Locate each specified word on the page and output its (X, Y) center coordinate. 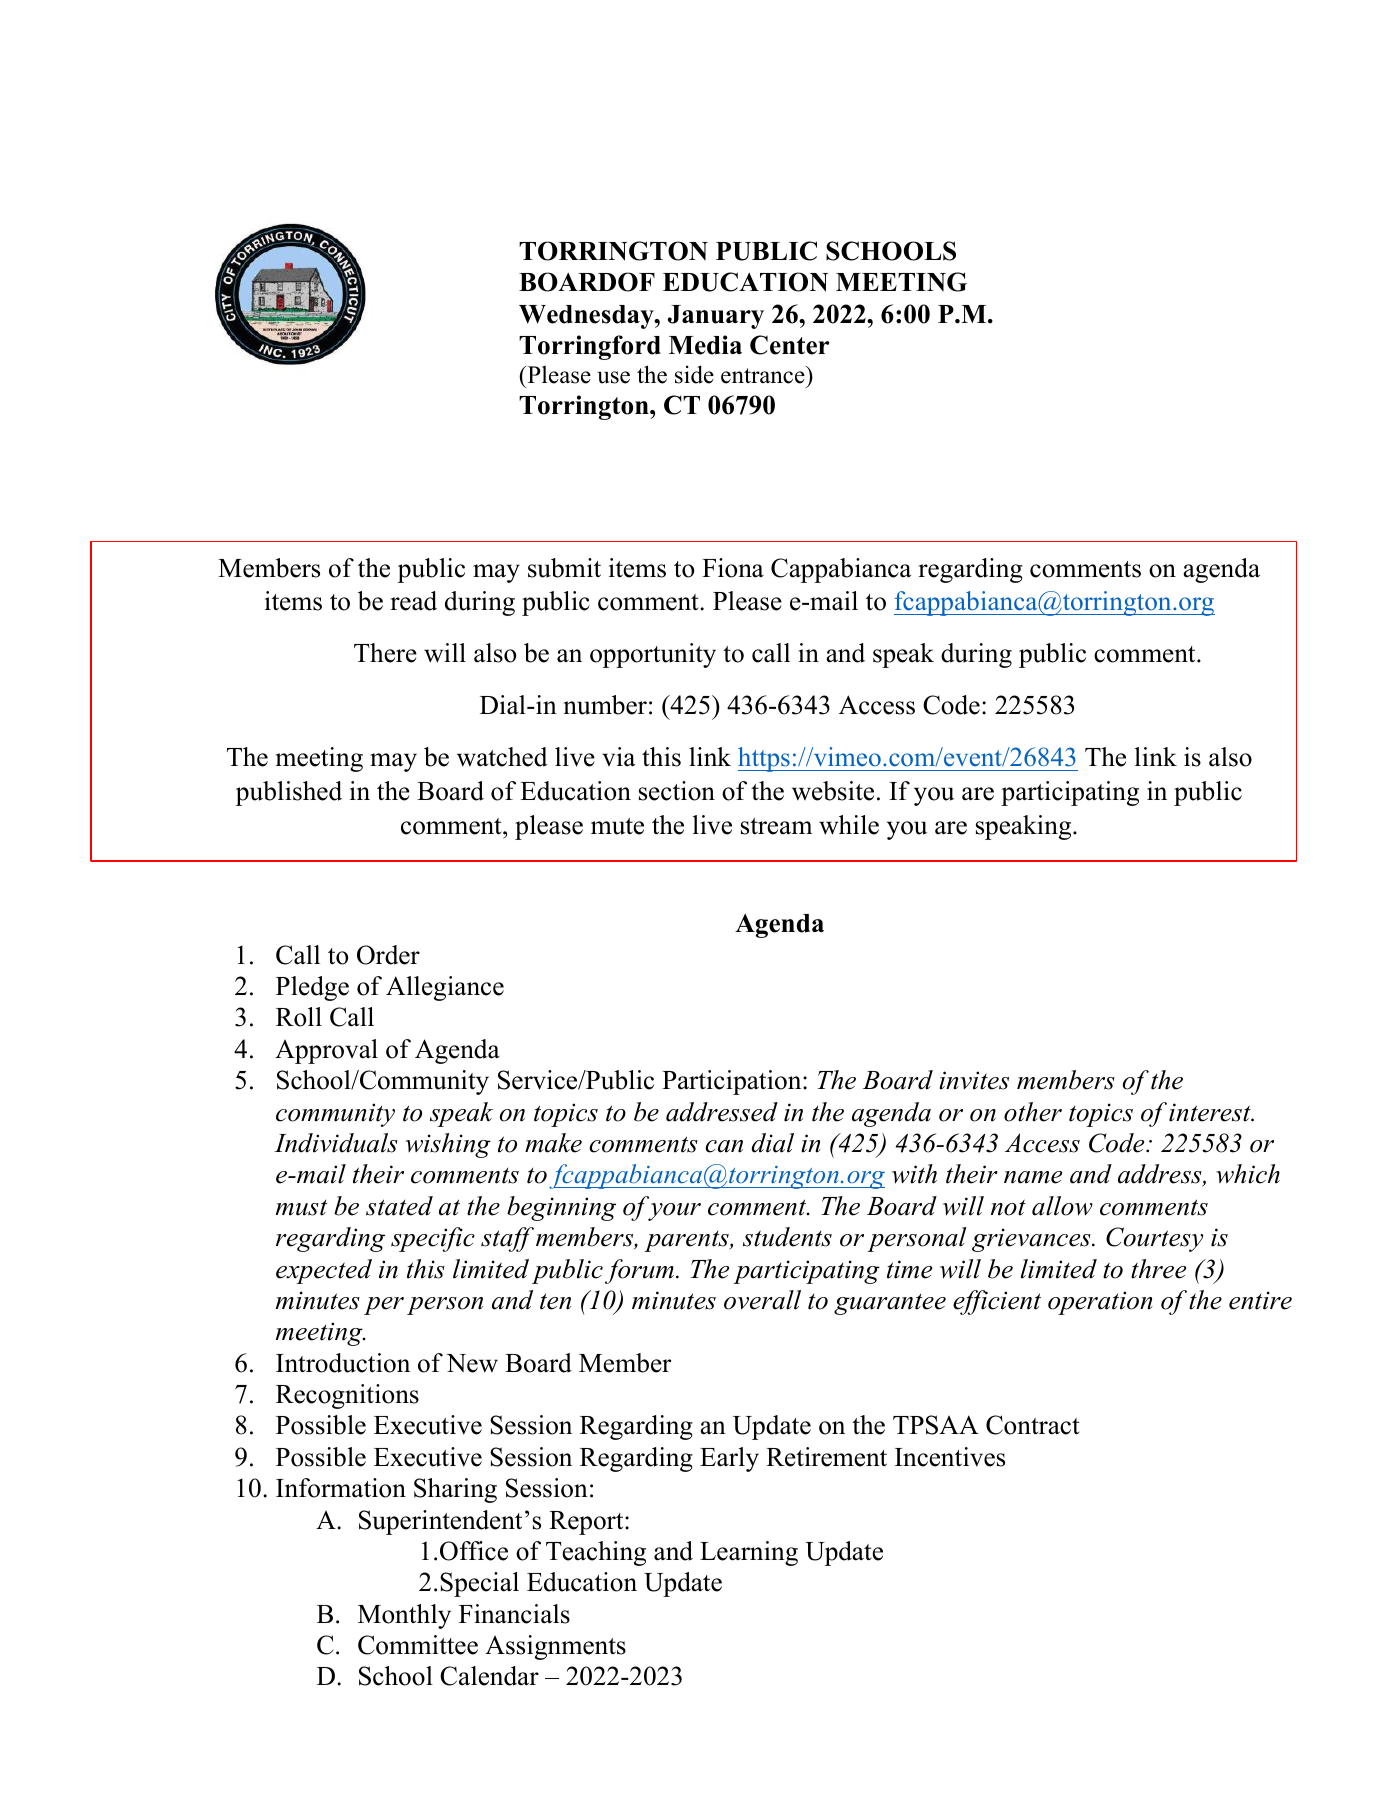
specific (433, 1239)
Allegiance (445, 988)
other (1033, 1112)
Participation (733, 1082)
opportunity (653, 655)
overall (762, 1300)
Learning (749, 1553)
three (1158, 1269)
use (613, 377)
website (833, 791)
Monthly (404, 1616)
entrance (763, 376)
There (385, 653)
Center (789, 345)
